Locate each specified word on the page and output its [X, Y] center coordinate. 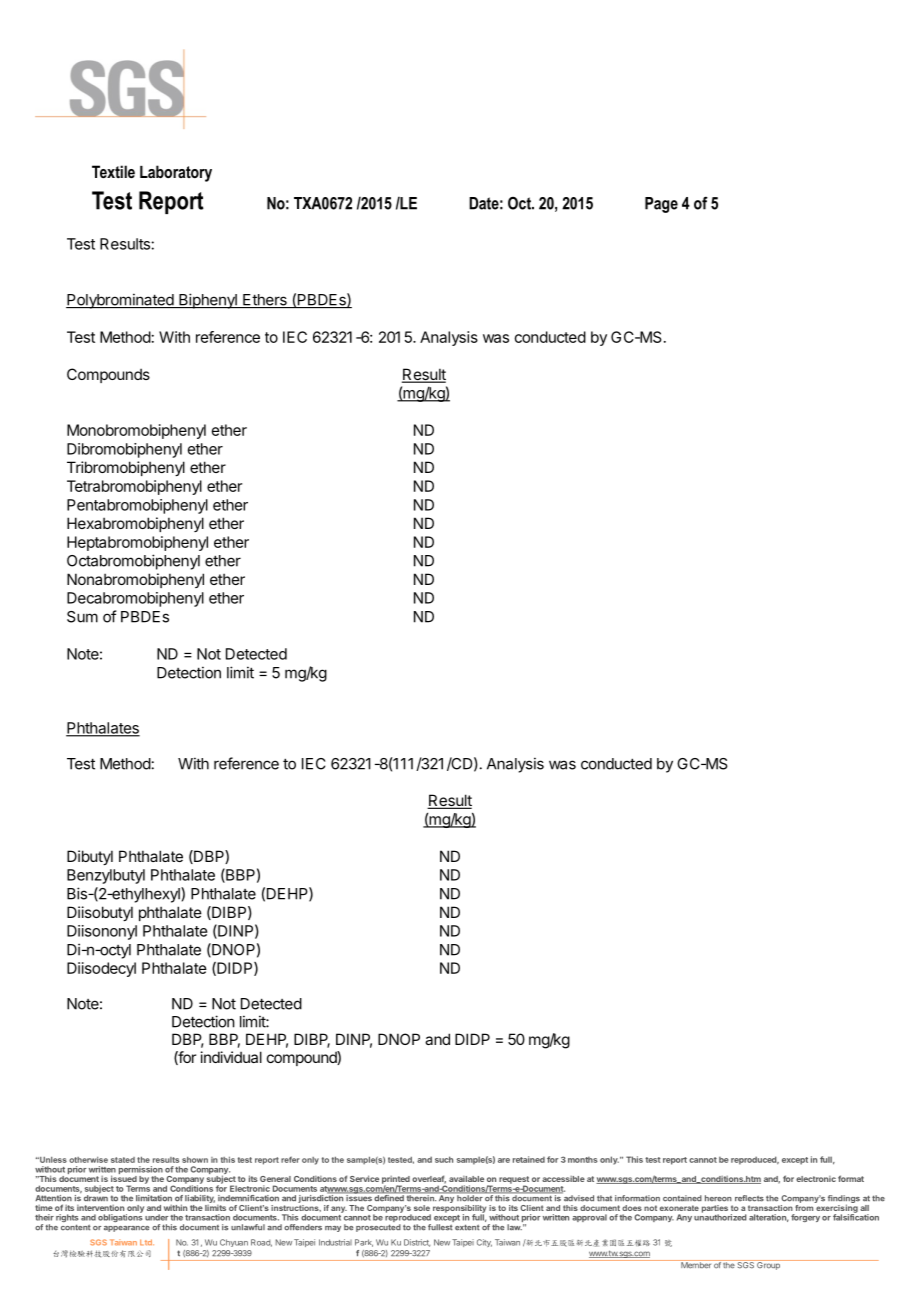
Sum [82, 617]
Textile [113, 171]
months [583, 1160]
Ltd [147, 1242]
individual [231, 1057]
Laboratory [176, 173]
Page [661, 205]
